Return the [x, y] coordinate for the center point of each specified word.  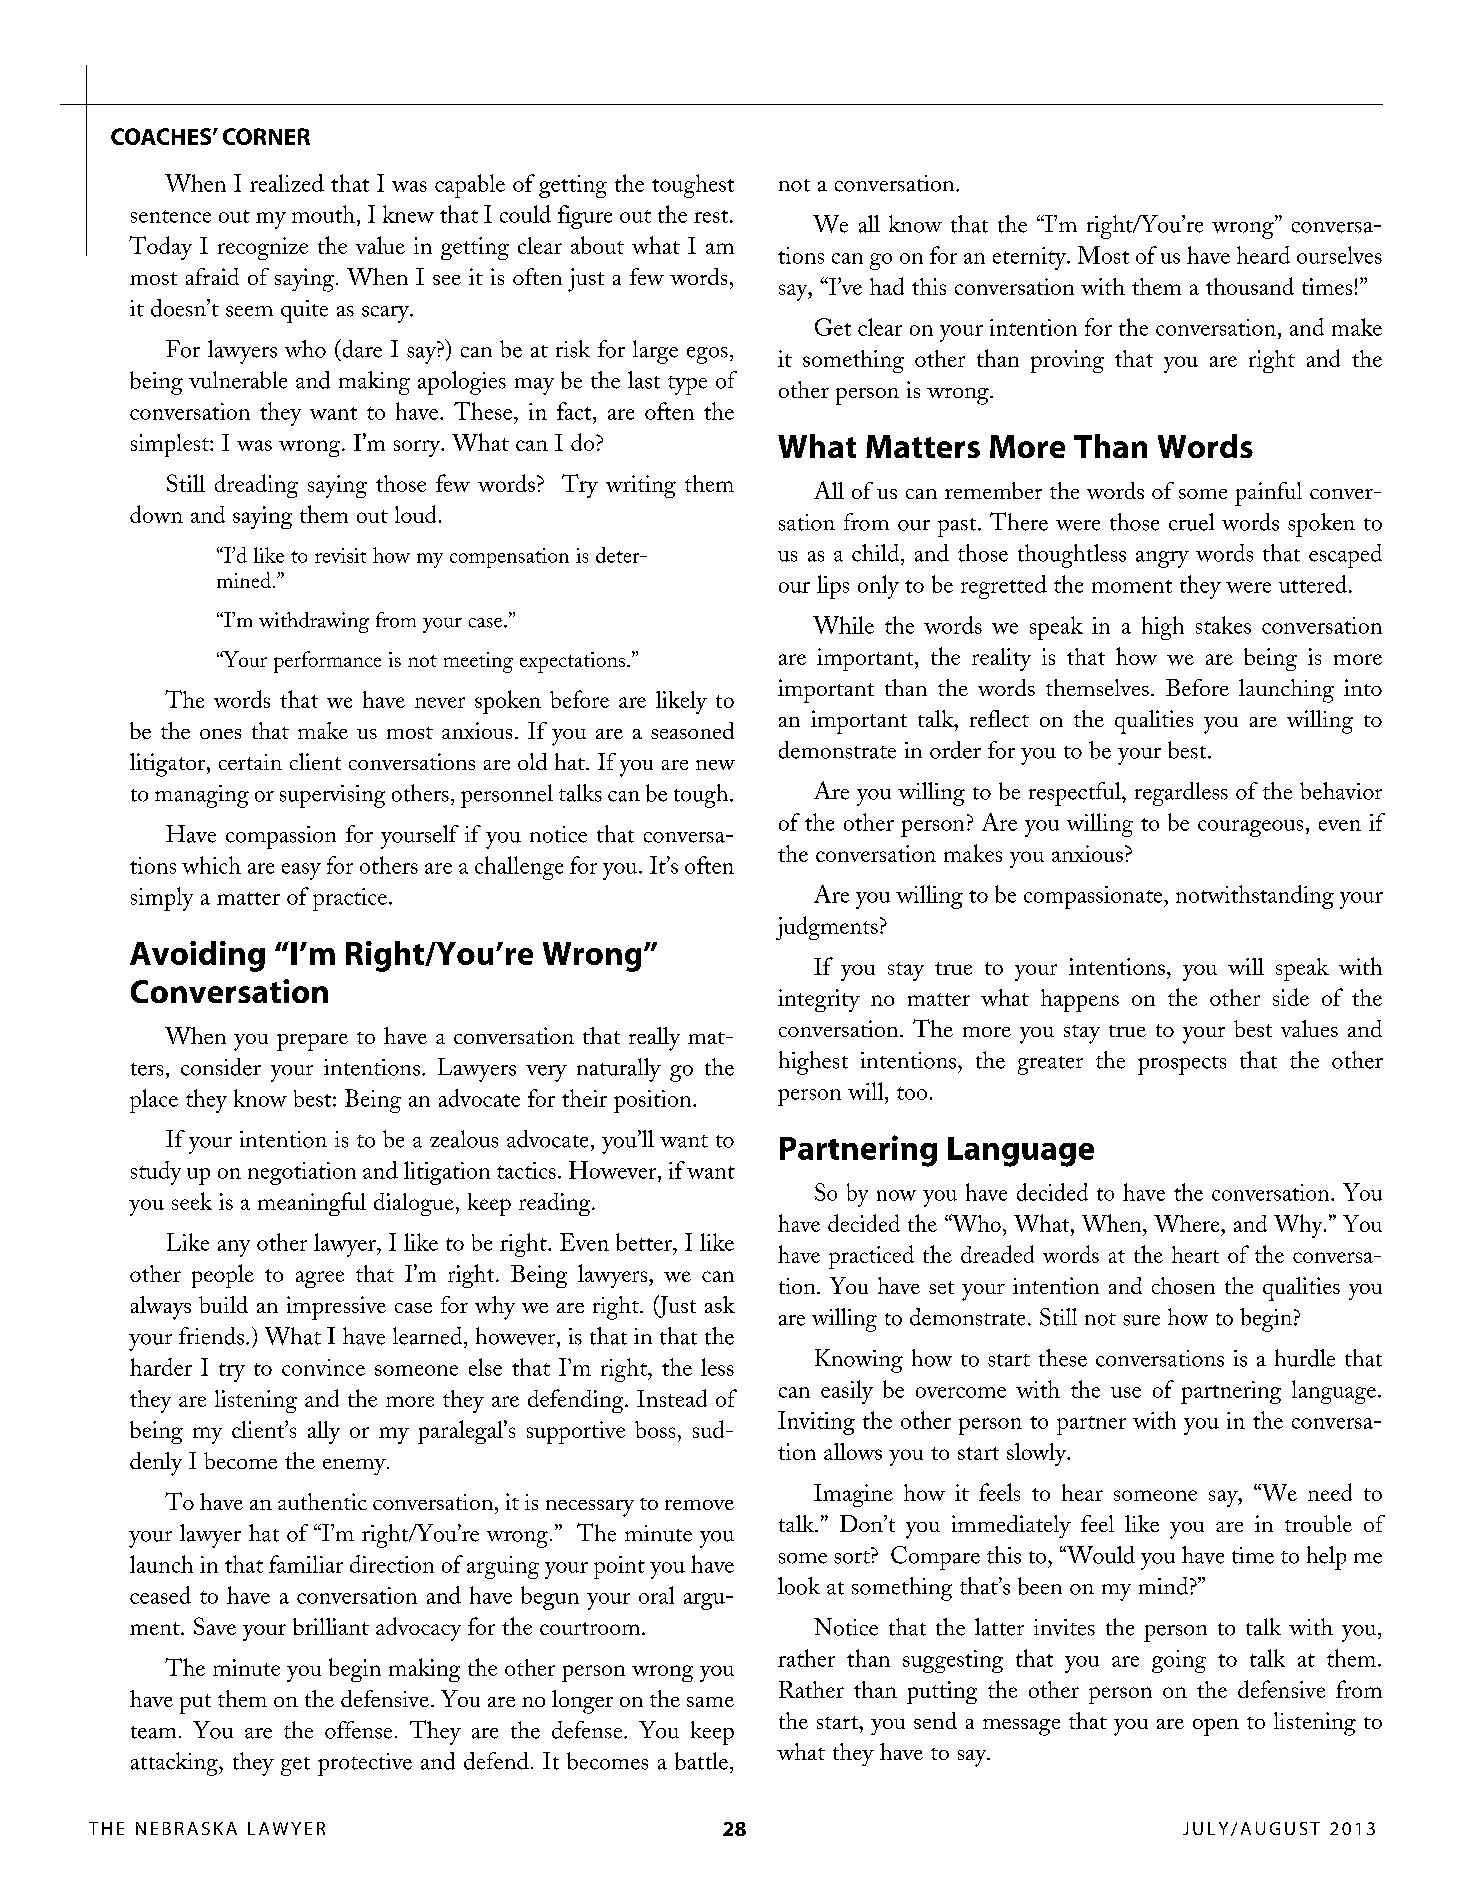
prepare [312, 1042]
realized [287, 183]
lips [833, 587]
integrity [819, 1000]
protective [365, 1764]
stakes [1223, 625]
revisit [340, 555]
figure [585, 217]
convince [323, 1367]
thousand [1250, 286]
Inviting [816, 1423]
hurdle [1305, 1358]
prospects [1182, 1065]
